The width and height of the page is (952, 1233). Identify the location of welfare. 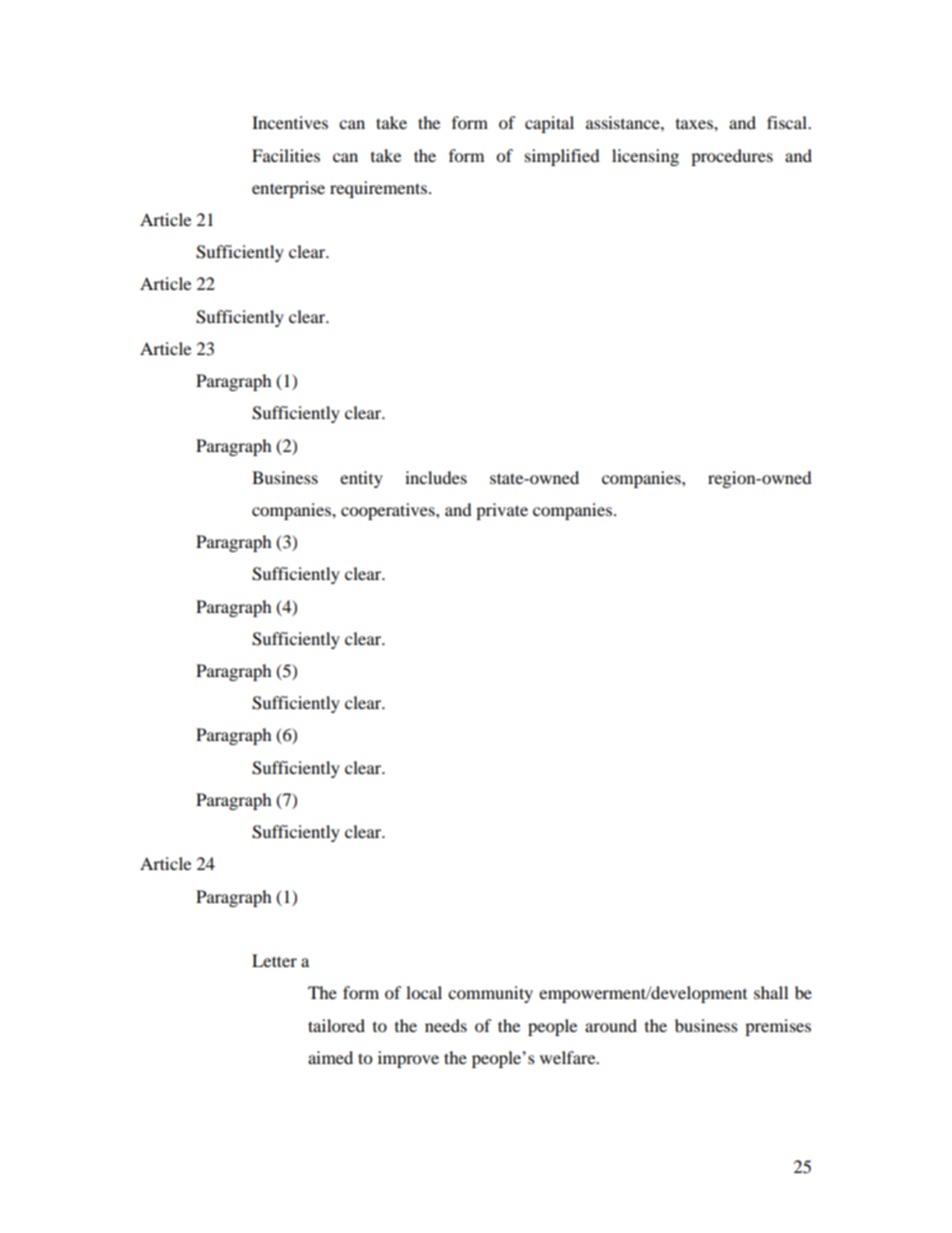
(569, 1057).
